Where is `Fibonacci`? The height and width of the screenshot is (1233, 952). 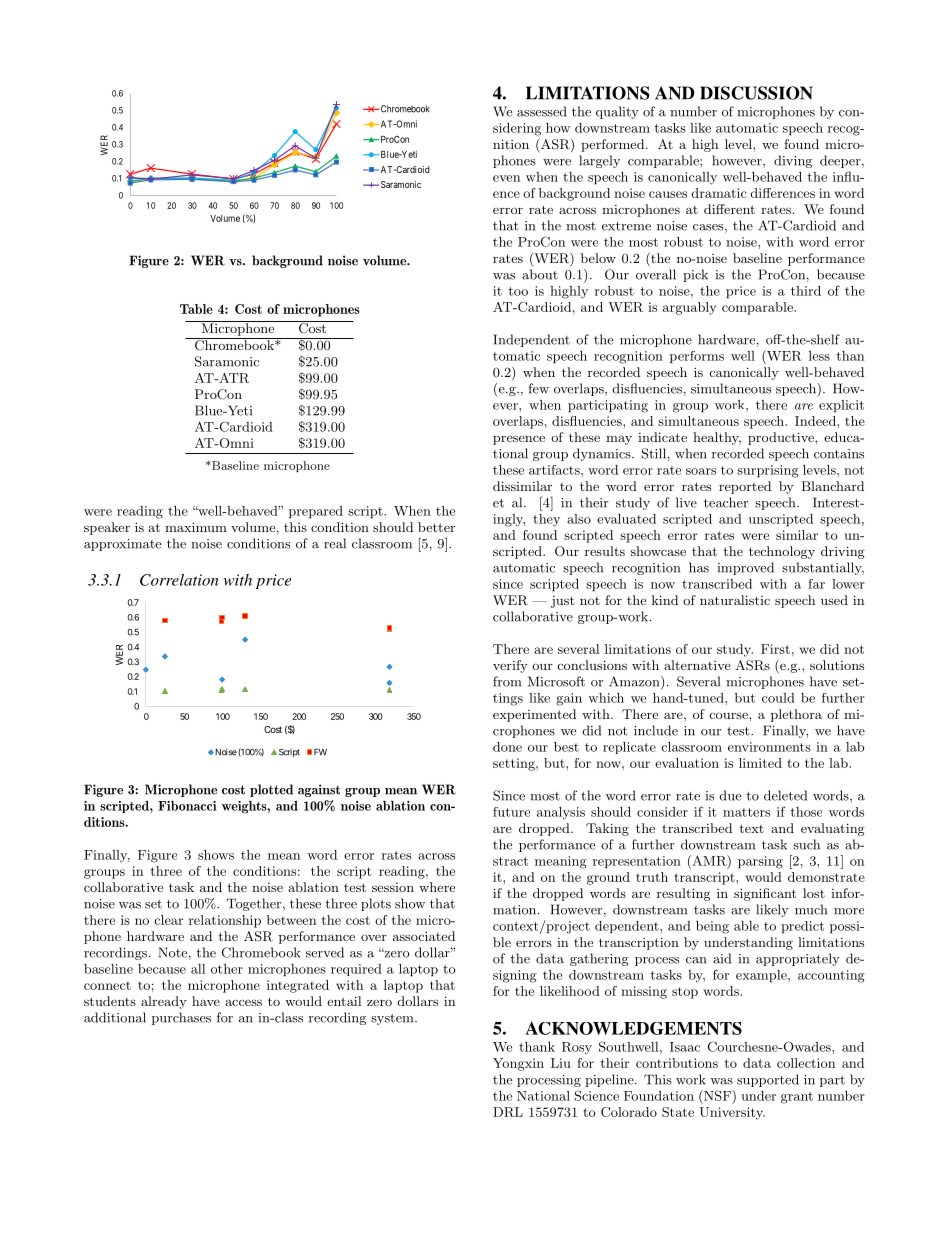
Fibonacci is located at coordinates (187, 806).
